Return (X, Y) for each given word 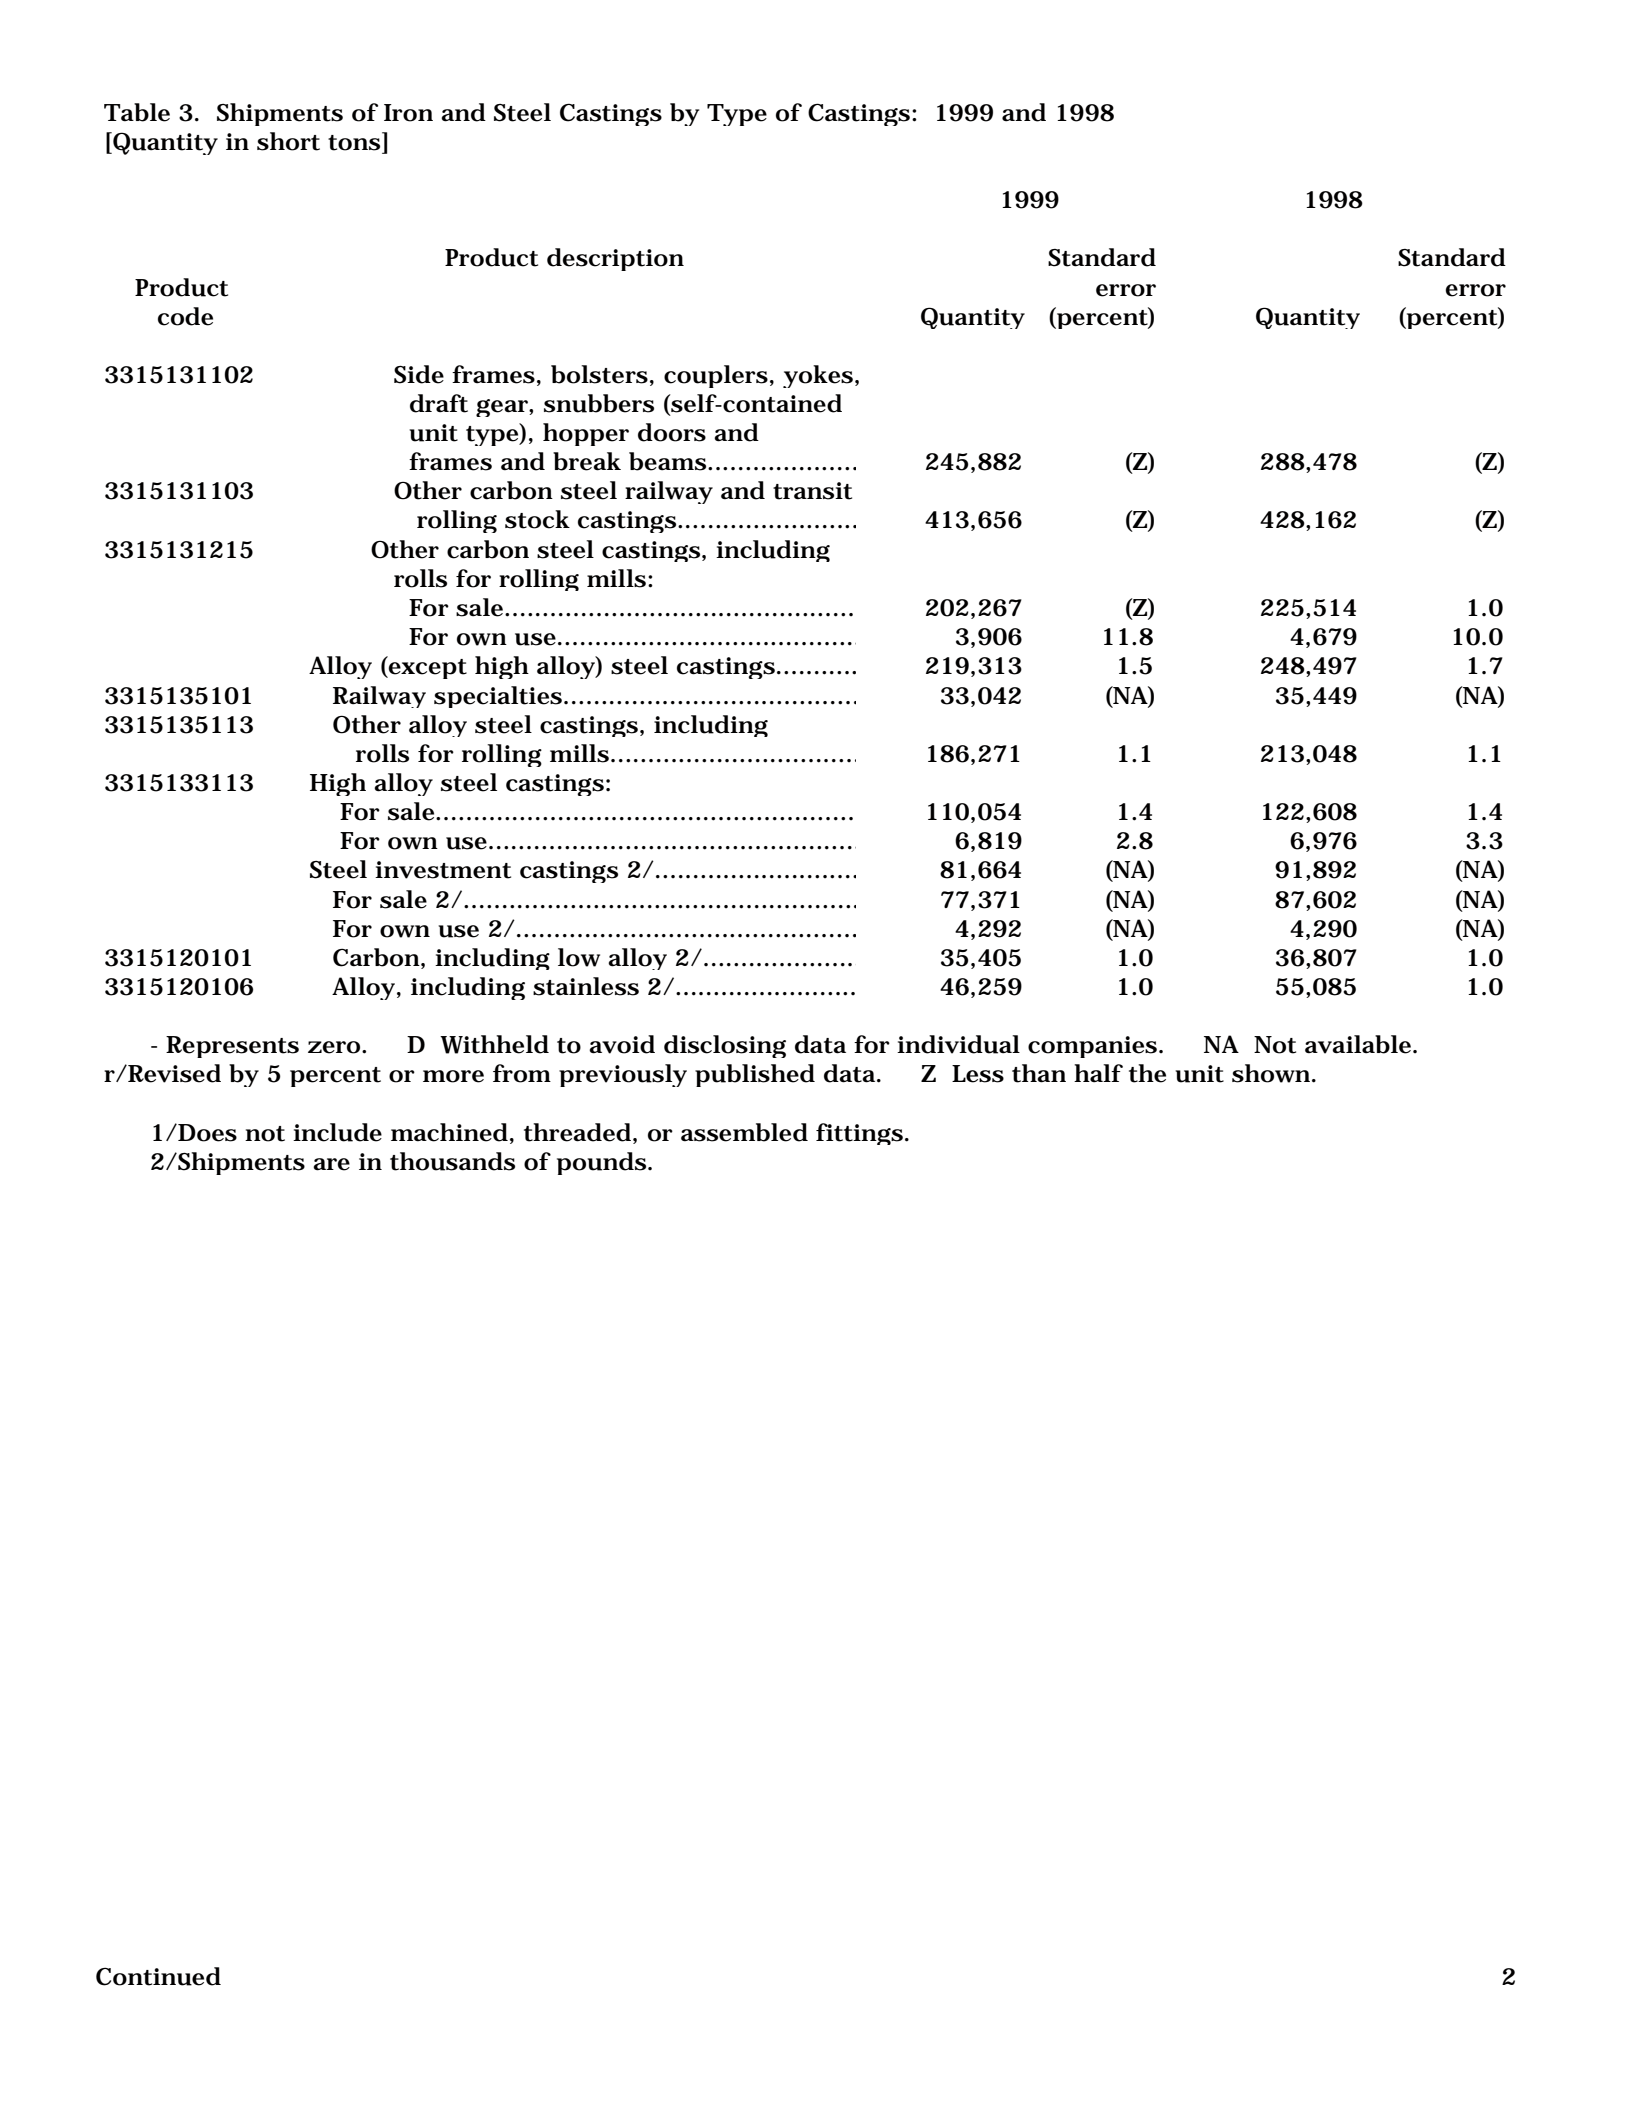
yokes (818, 376)
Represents (232, 1047)
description (615, 259)
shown (1271, 1073)
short (288, 141)
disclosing (725, 1046)
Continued (158, 1976)
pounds (601, 1163)
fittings (859, 1134)
